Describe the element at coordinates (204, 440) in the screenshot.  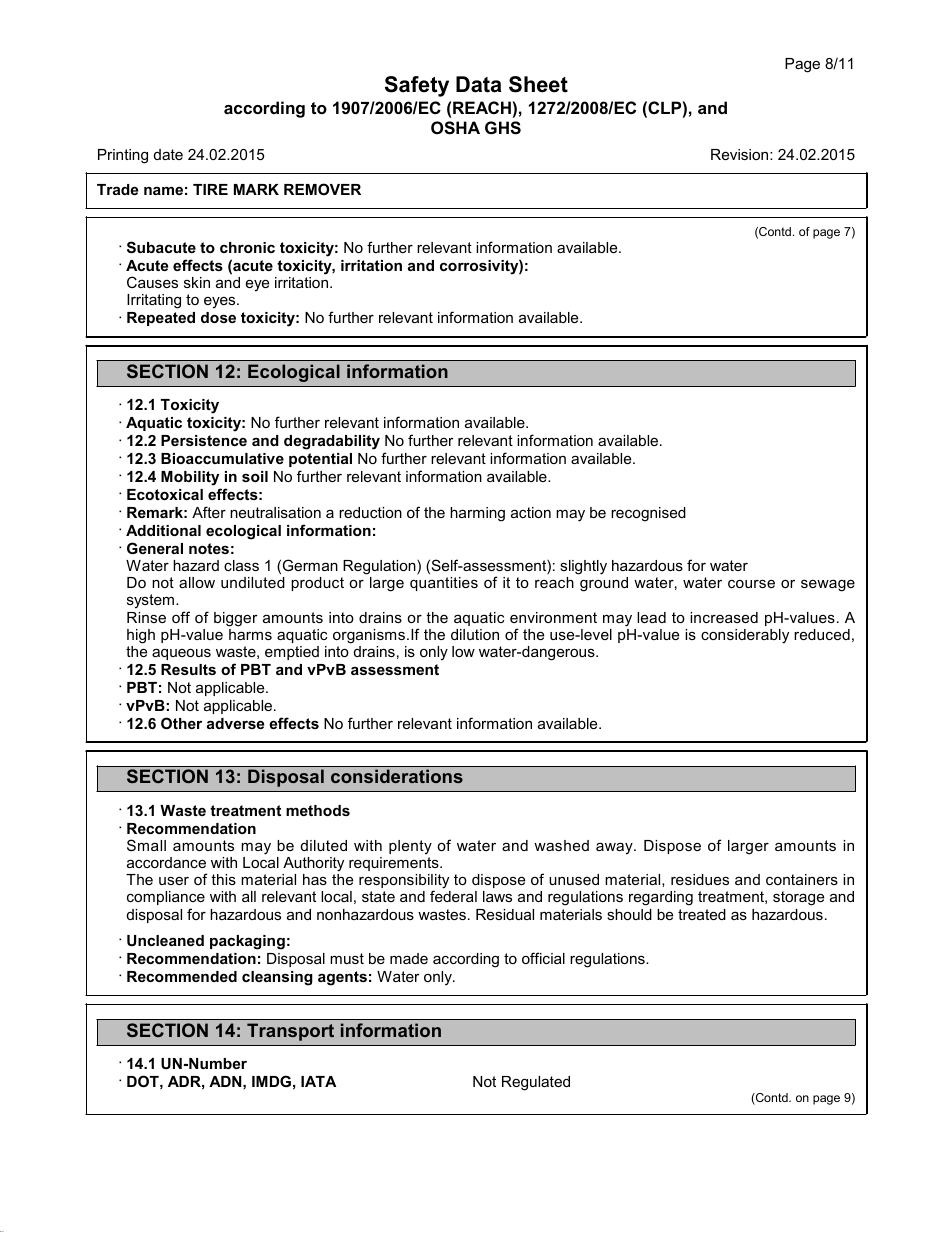
I see `Persistence` at that location.
